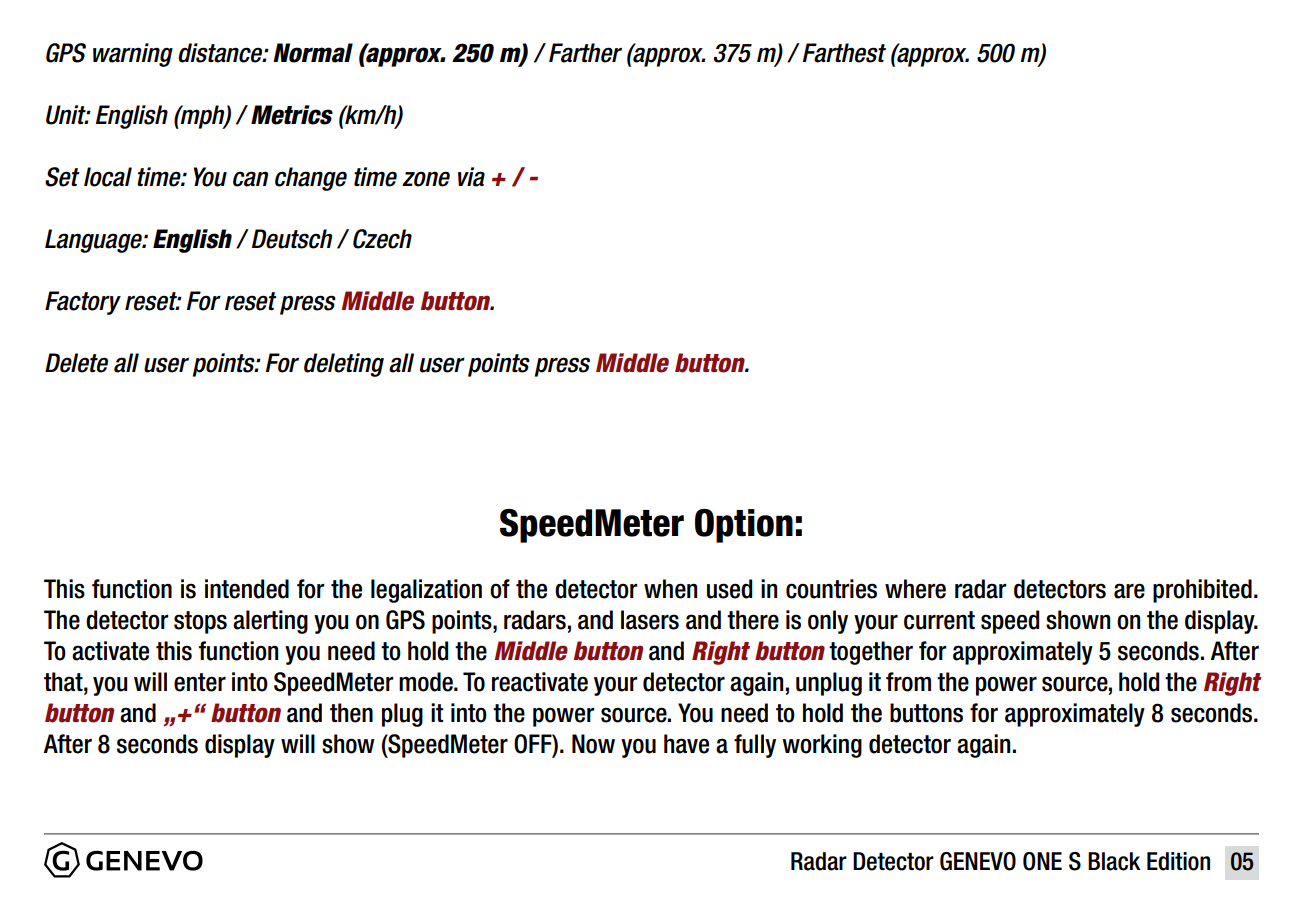  I want to click on are, so click(1129, 591).
